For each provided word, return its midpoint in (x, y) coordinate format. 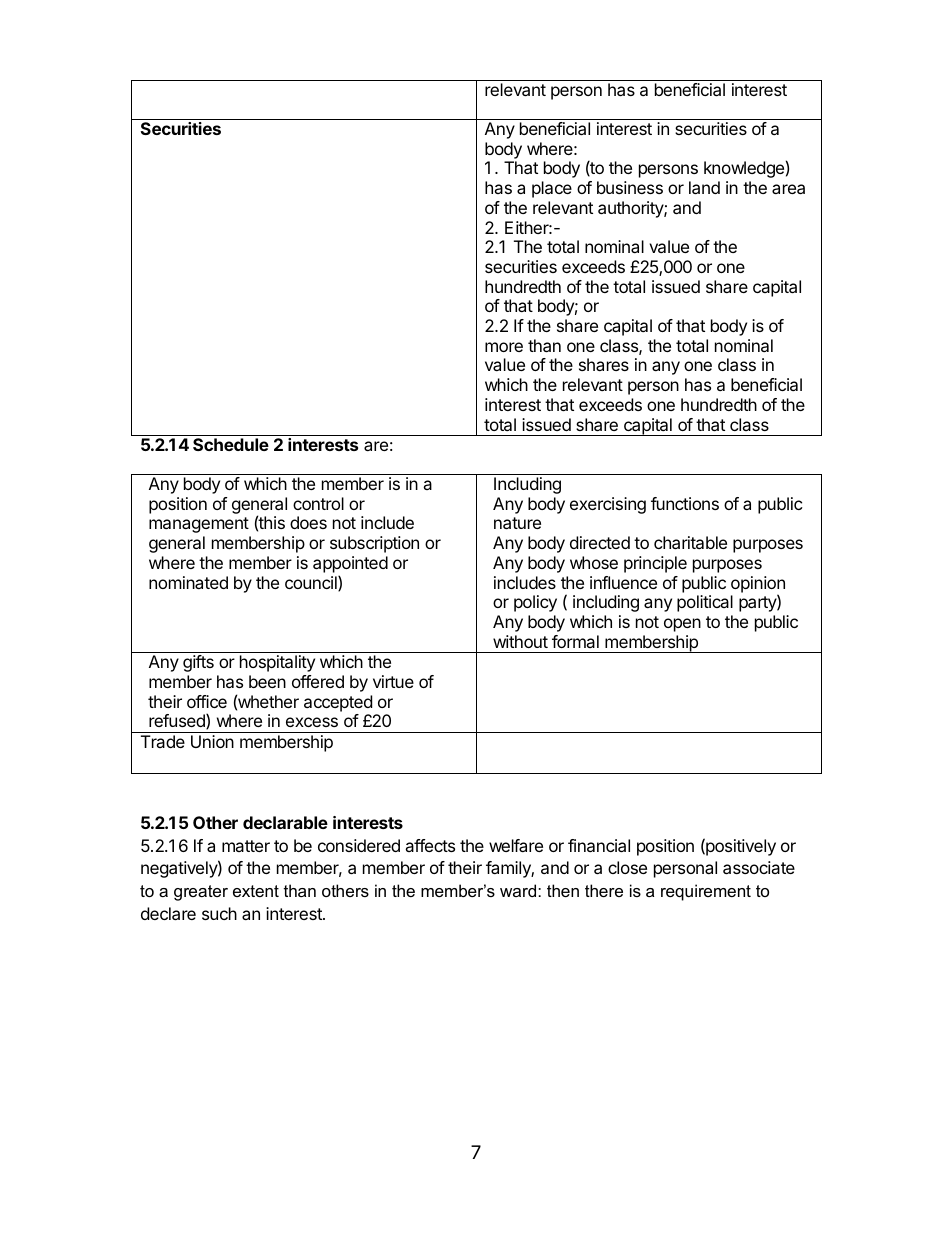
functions (685, 503)
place (552, 189)
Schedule (231, 444)
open (682, 625)
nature (517, 523)
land (704, 187)
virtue (393, 681)
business (630, 187)
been (267, 681)
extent (256, 891)
